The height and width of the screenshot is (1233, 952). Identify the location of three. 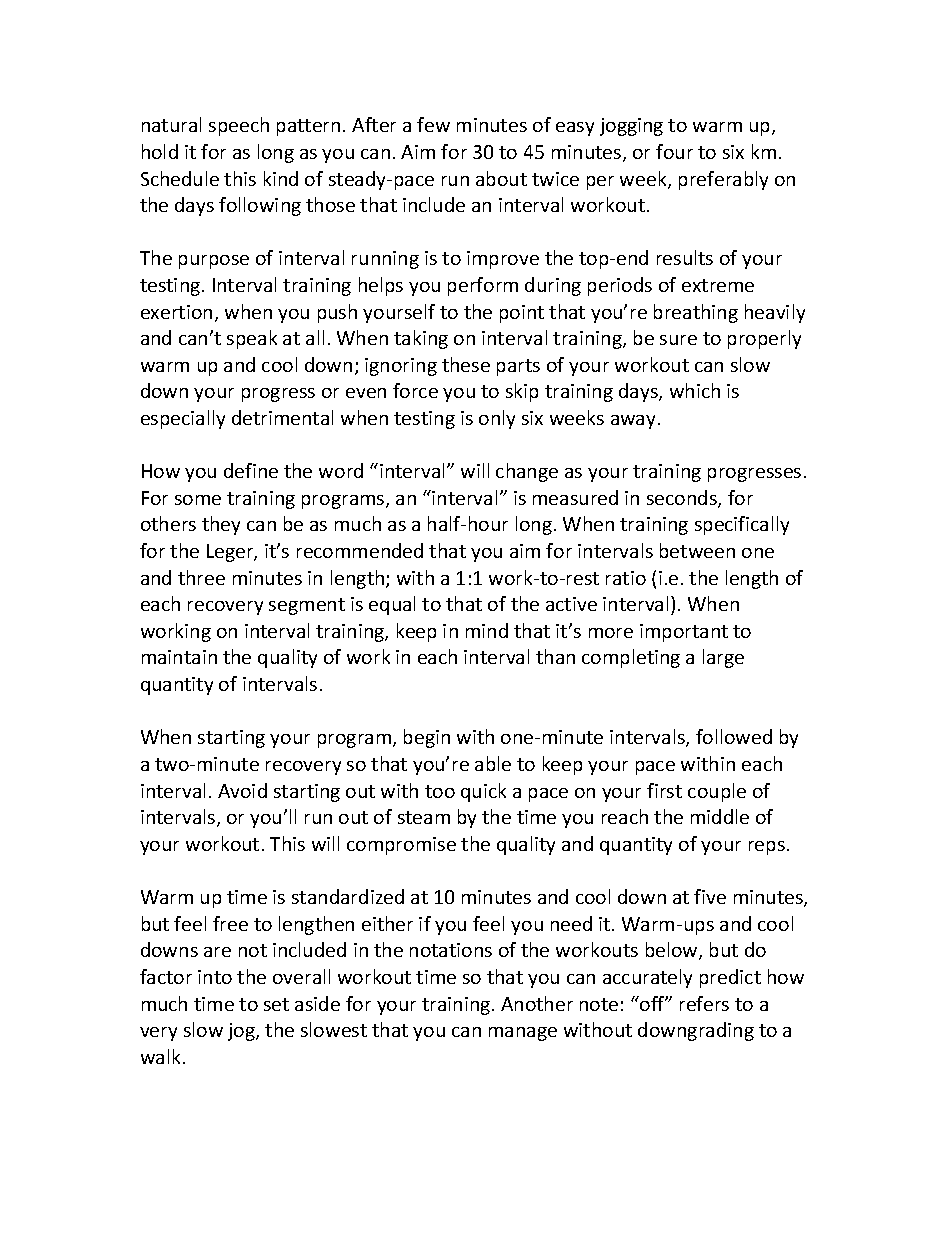
(201, 577).
